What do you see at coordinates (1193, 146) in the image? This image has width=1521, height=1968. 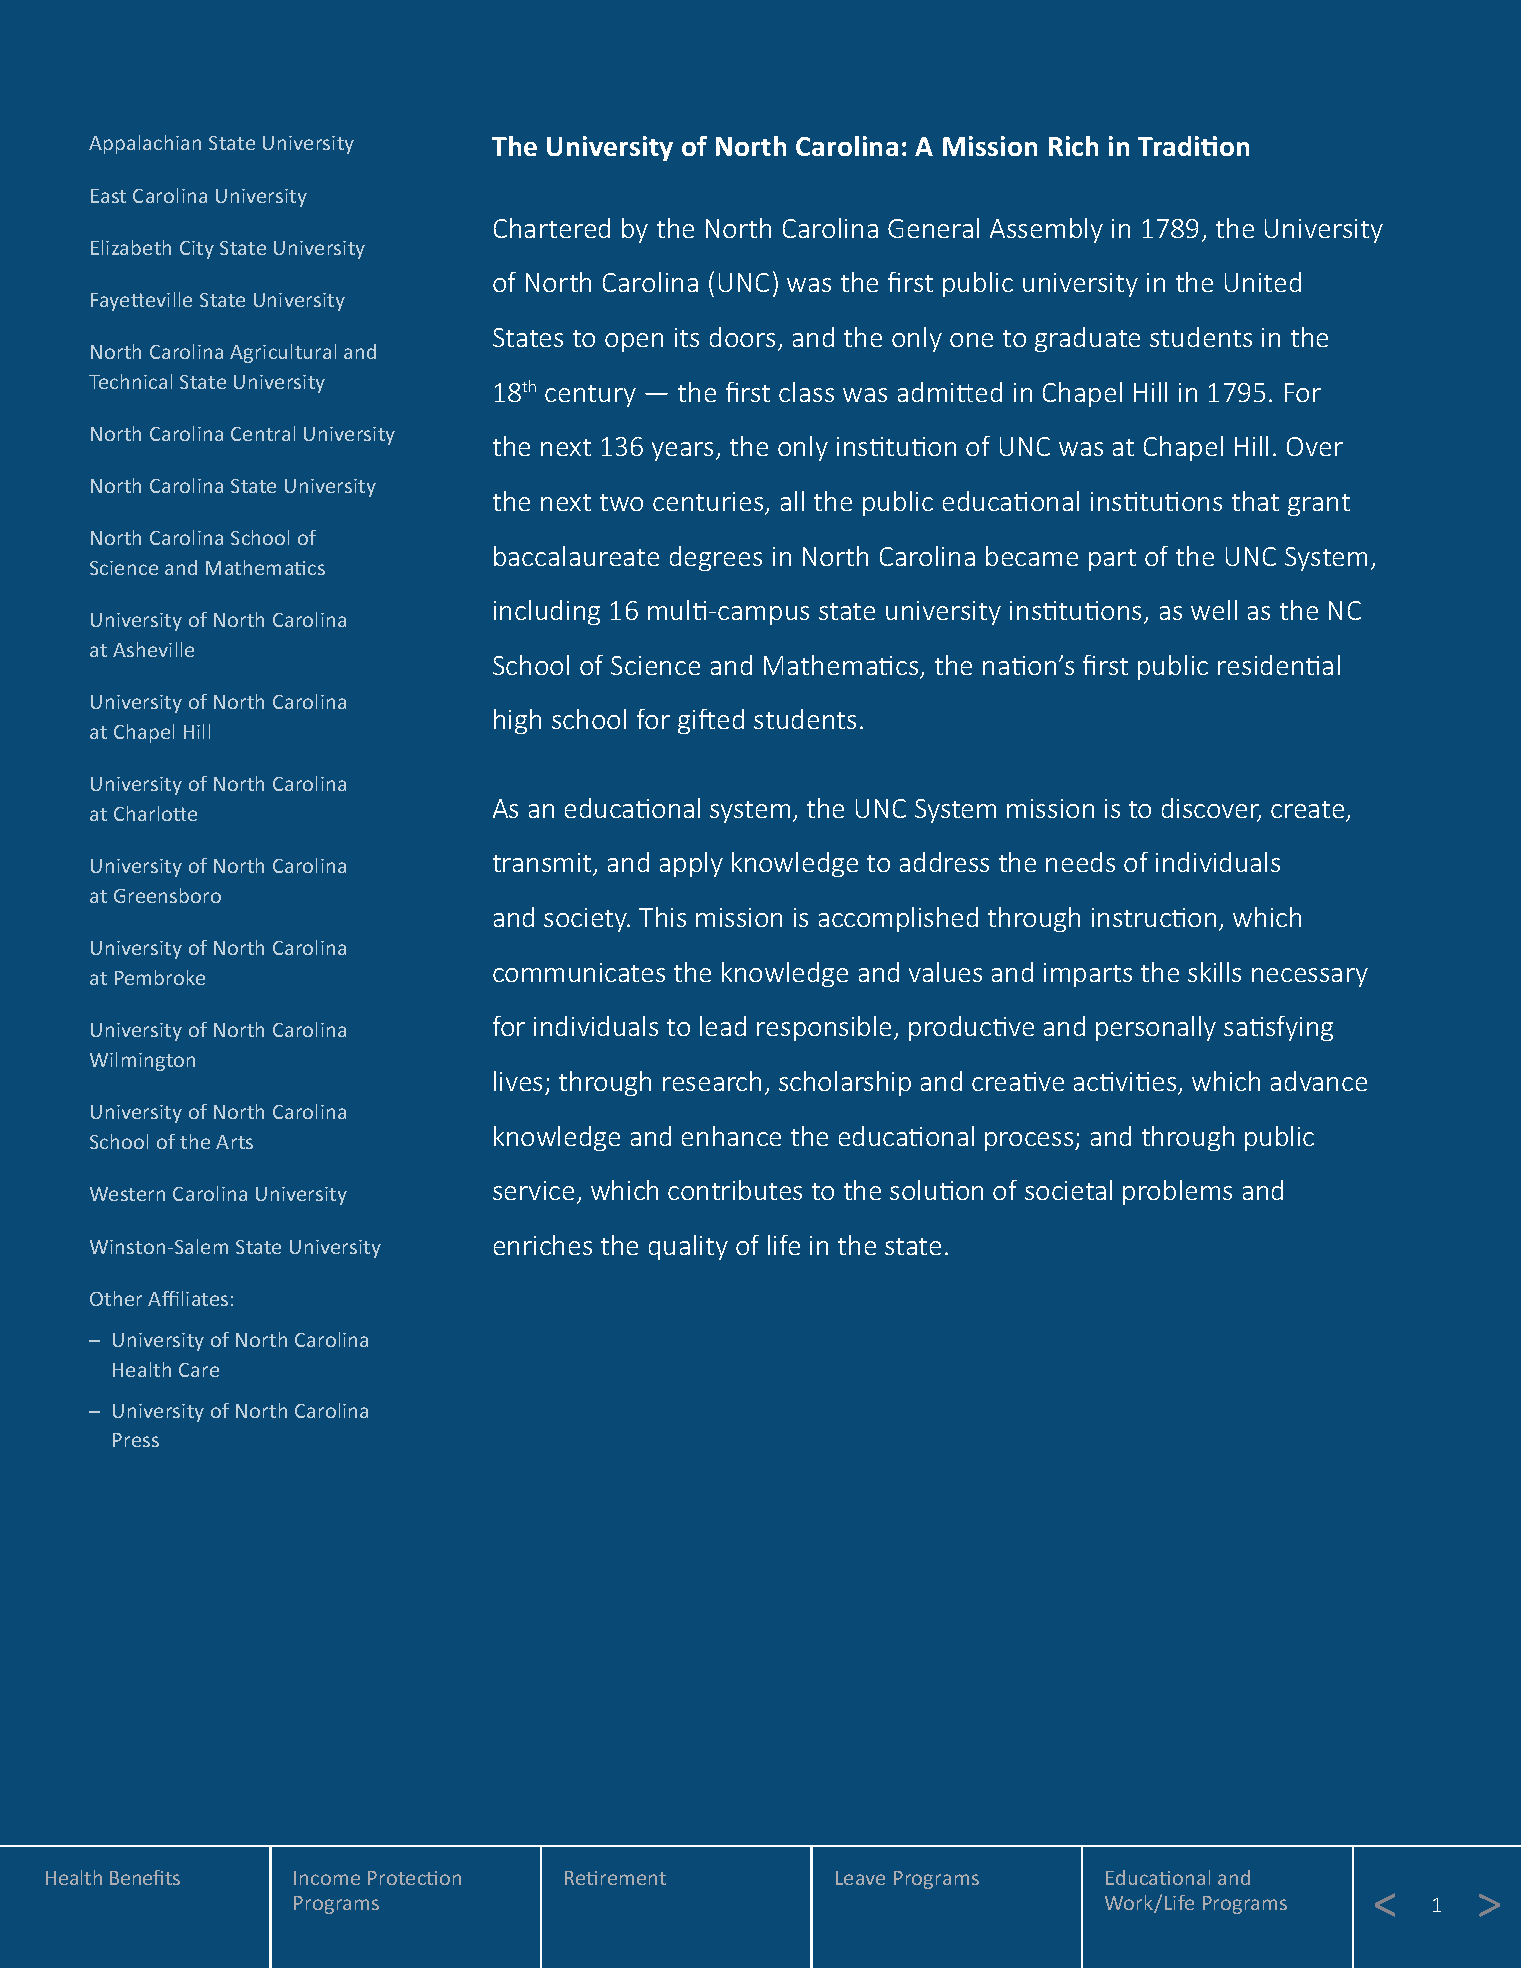 I see `Tradition` at bounding box center [1193, 146].
